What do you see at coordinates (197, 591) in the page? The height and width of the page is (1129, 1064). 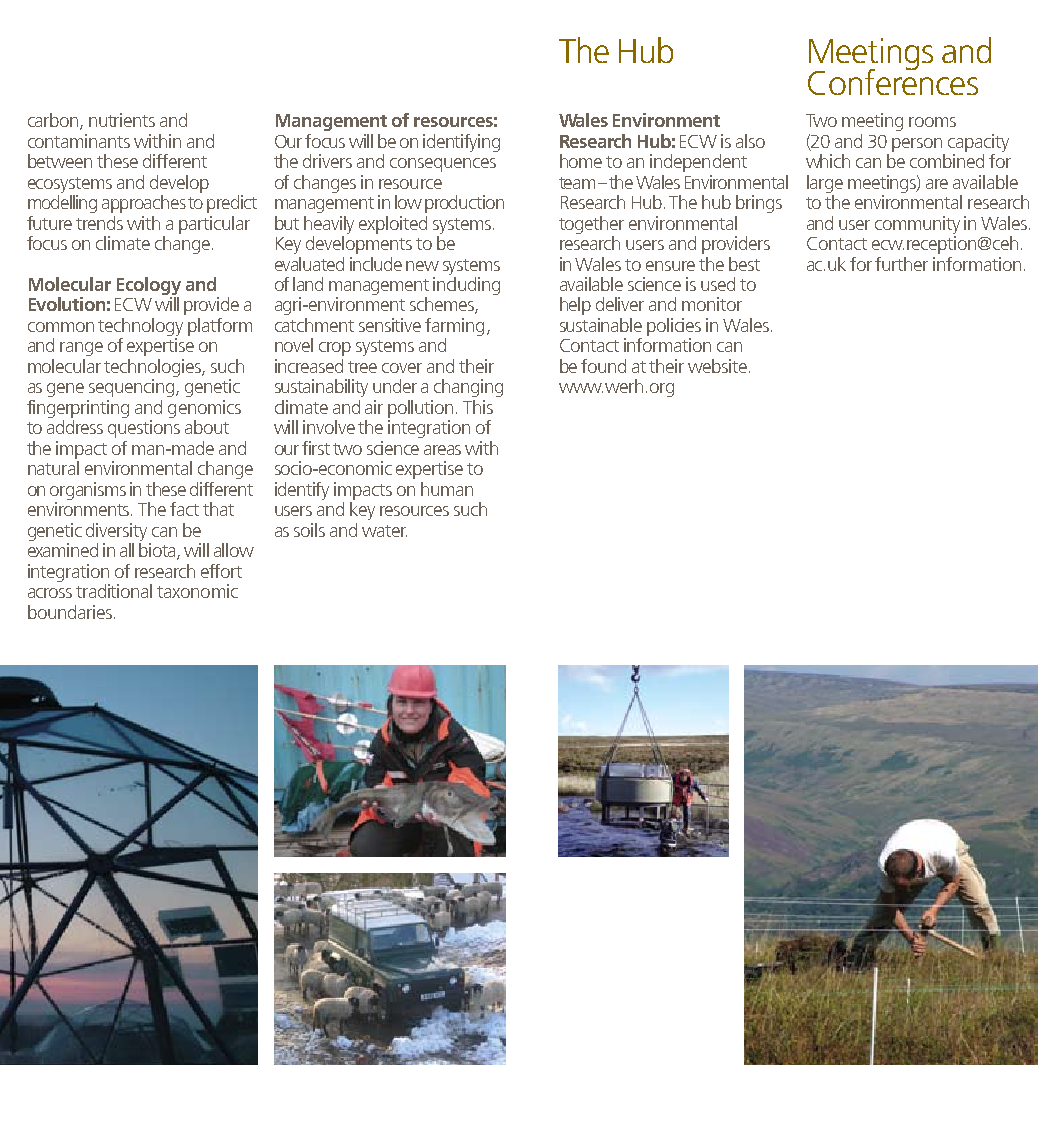 I see `taxonomic` at bounding box center [197, 591].
